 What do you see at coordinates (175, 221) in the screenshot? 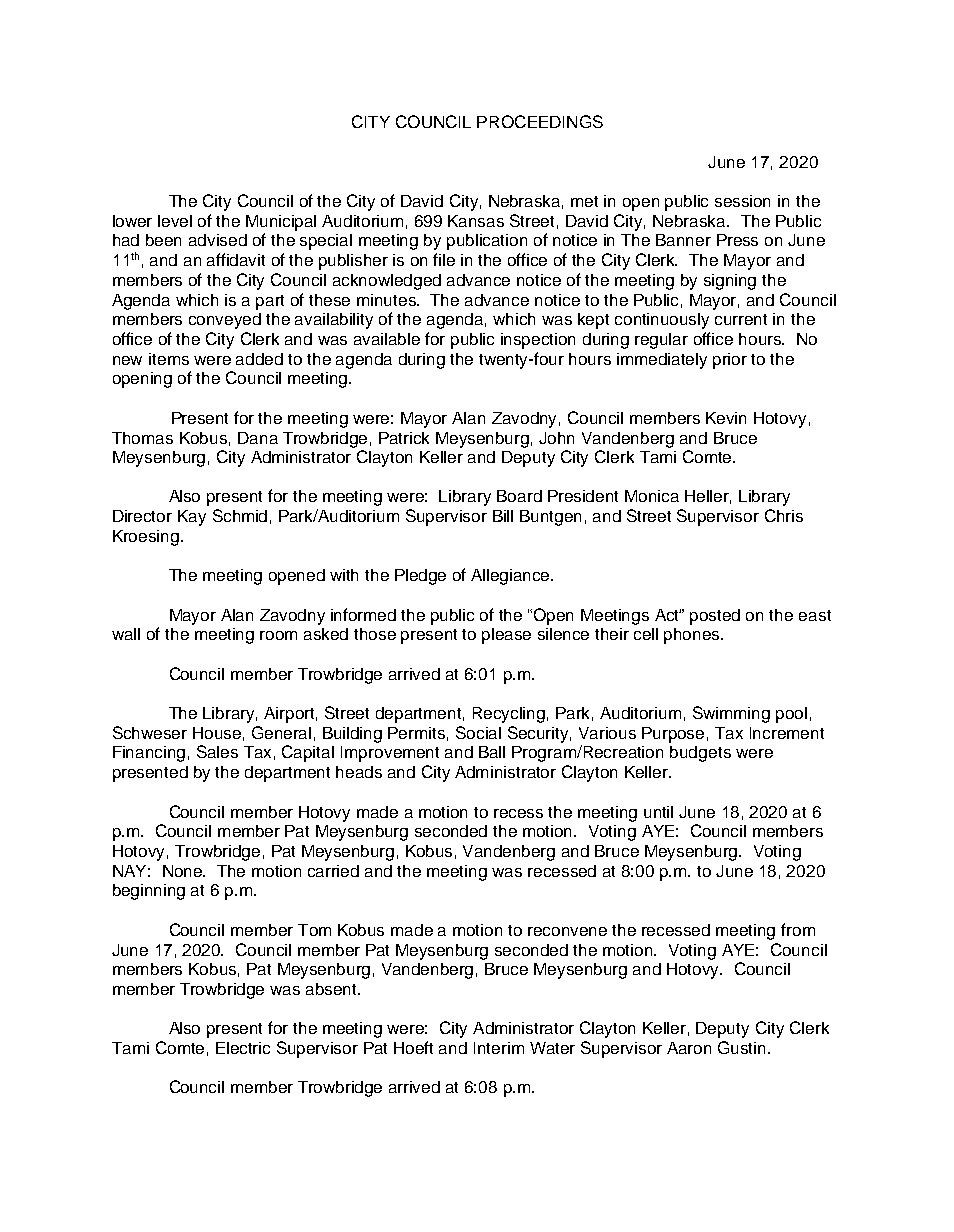
I see `level` at bounding box center [175, 221].
